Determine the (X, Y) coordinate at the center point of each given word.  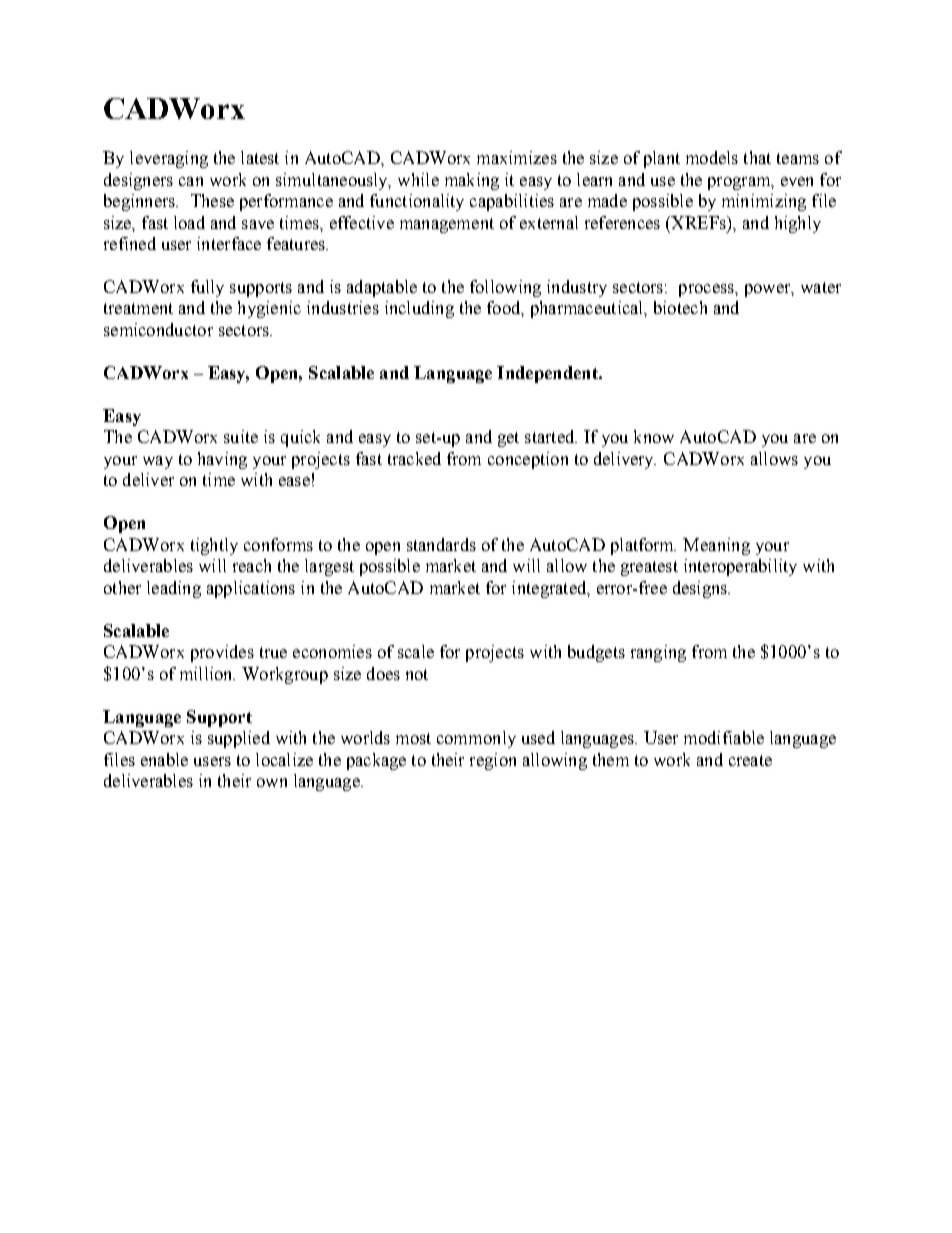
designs (701, 589)
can (191, 181)
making (472, 181)
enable (164, 759)
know (654, 436)
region (493, 761)
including (419, 309)
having (222, 460)
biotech (680, 307)
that (757, 157)
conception (528, 460)
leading (174, 589)
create (750, 760)
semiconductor (158, 329)
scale (416, 651)
